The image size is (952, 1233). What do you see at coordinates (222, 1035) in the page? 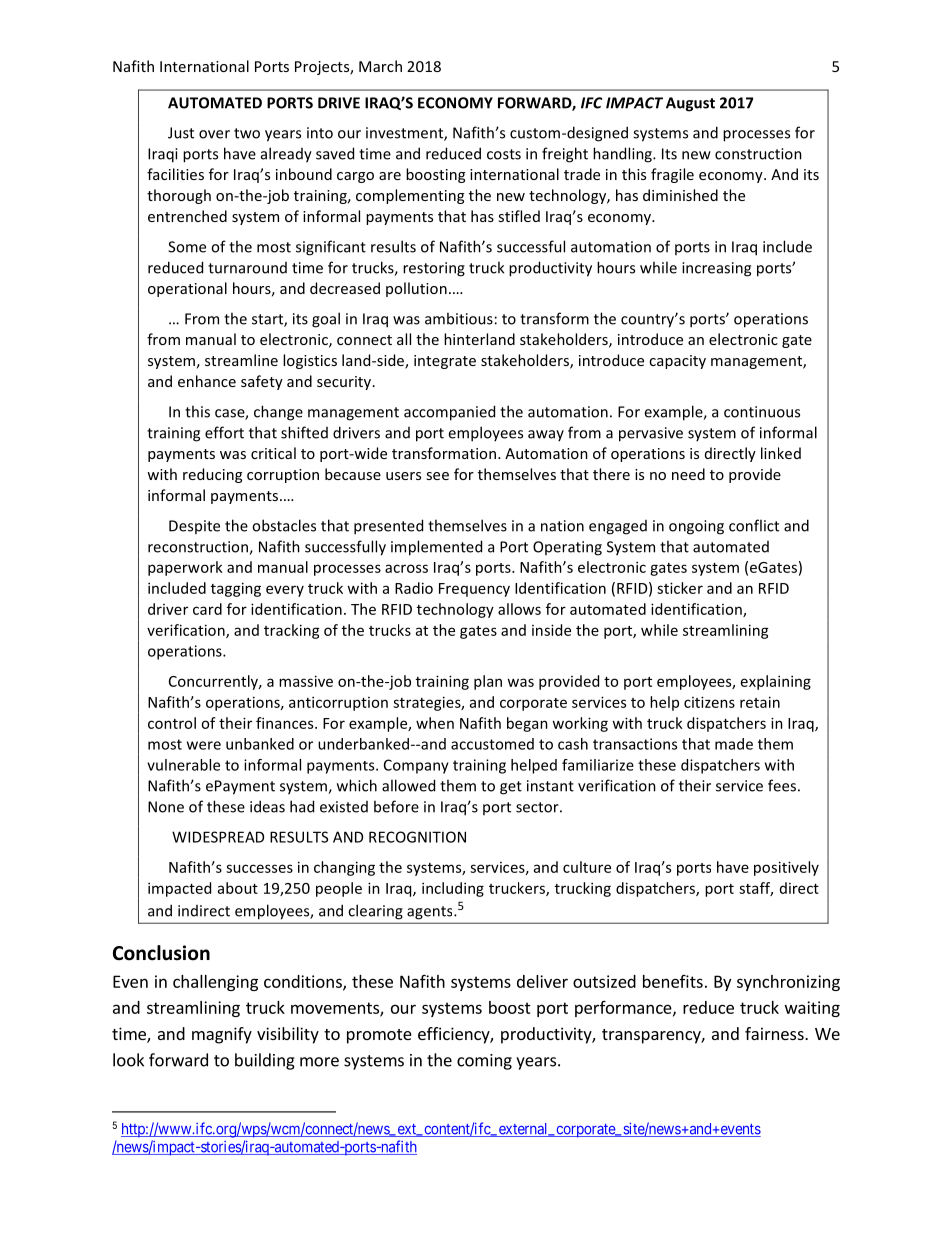
I see `magnify` at bounding box center [222, 1035].
